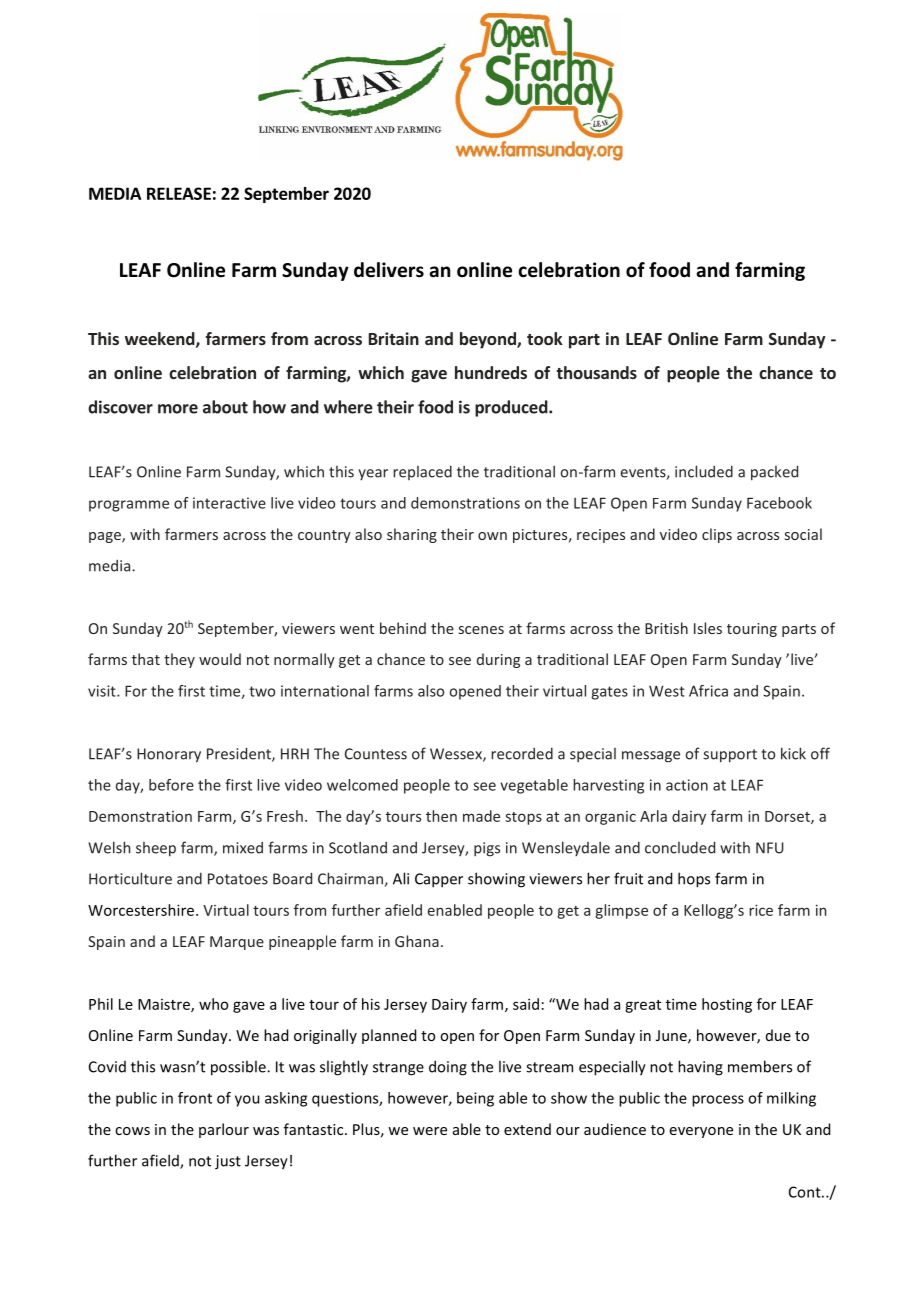 The image size is (924, 1309). Describe the element at coordinates (178, 409) in the screenshot. I see `more` at that location.
